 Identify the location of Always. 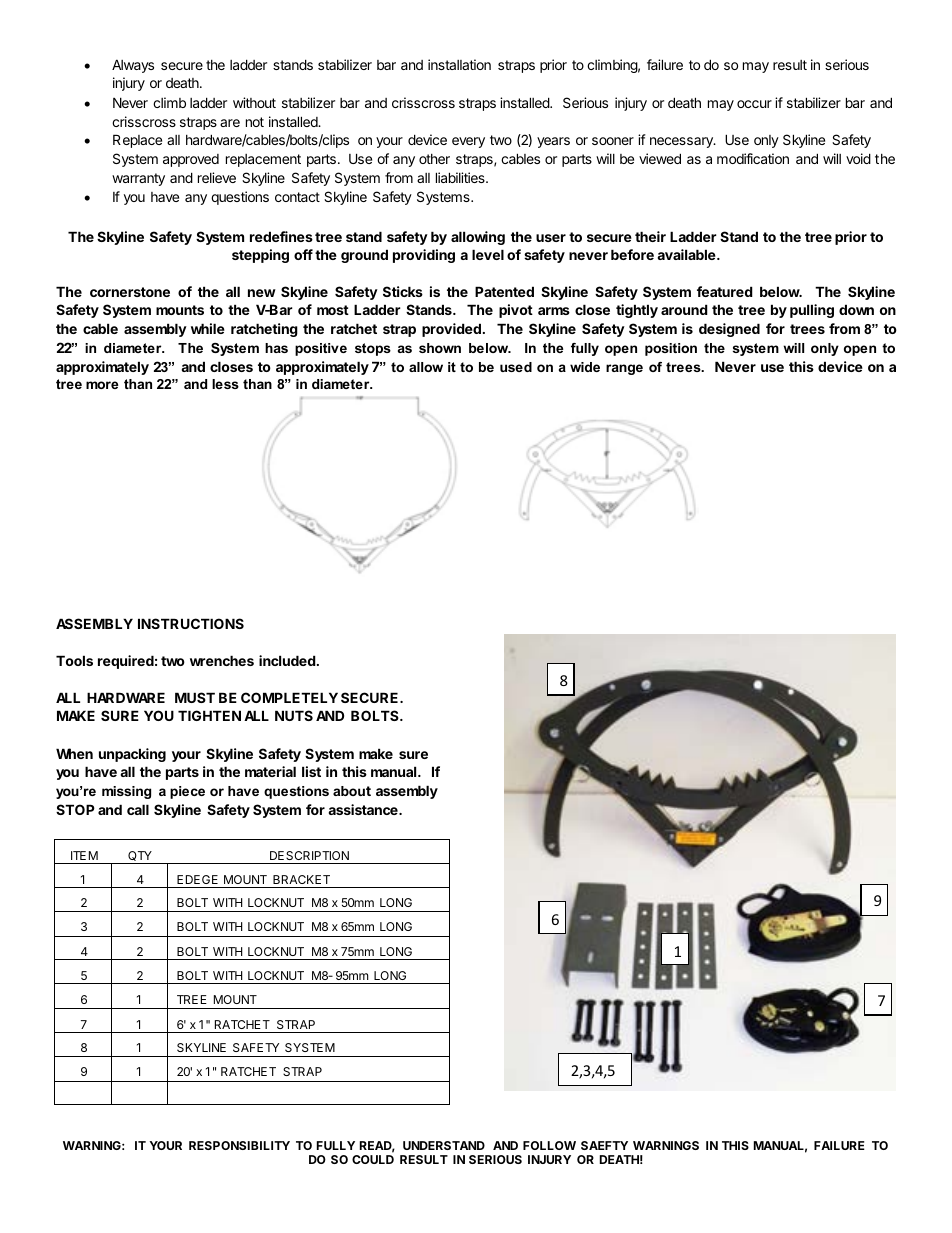
(133, 66).
